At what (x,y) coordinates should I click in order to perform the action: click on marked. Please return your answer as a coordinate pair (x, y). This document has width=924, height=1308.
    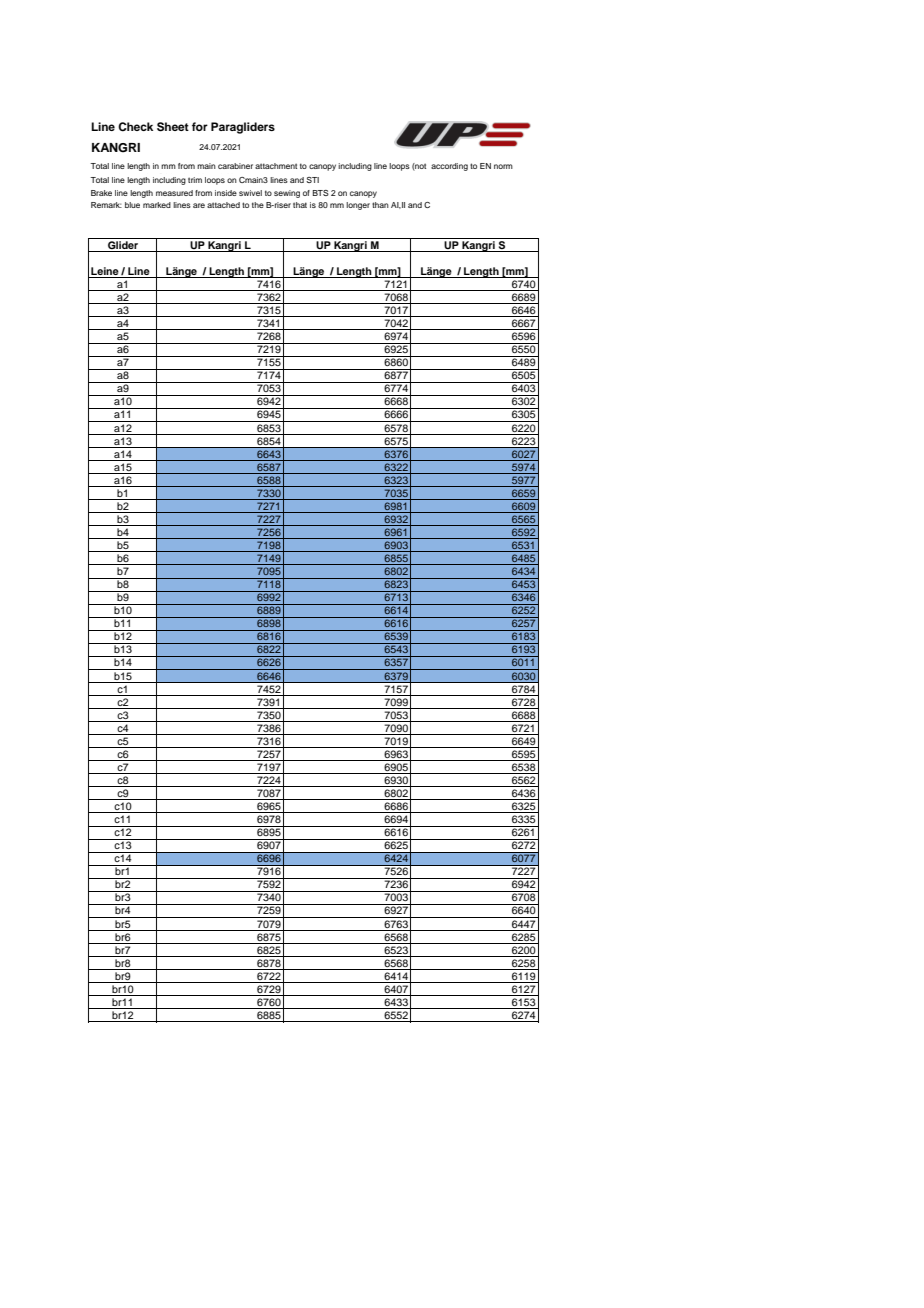
    Looking at the image, I should click on (157, 205).
